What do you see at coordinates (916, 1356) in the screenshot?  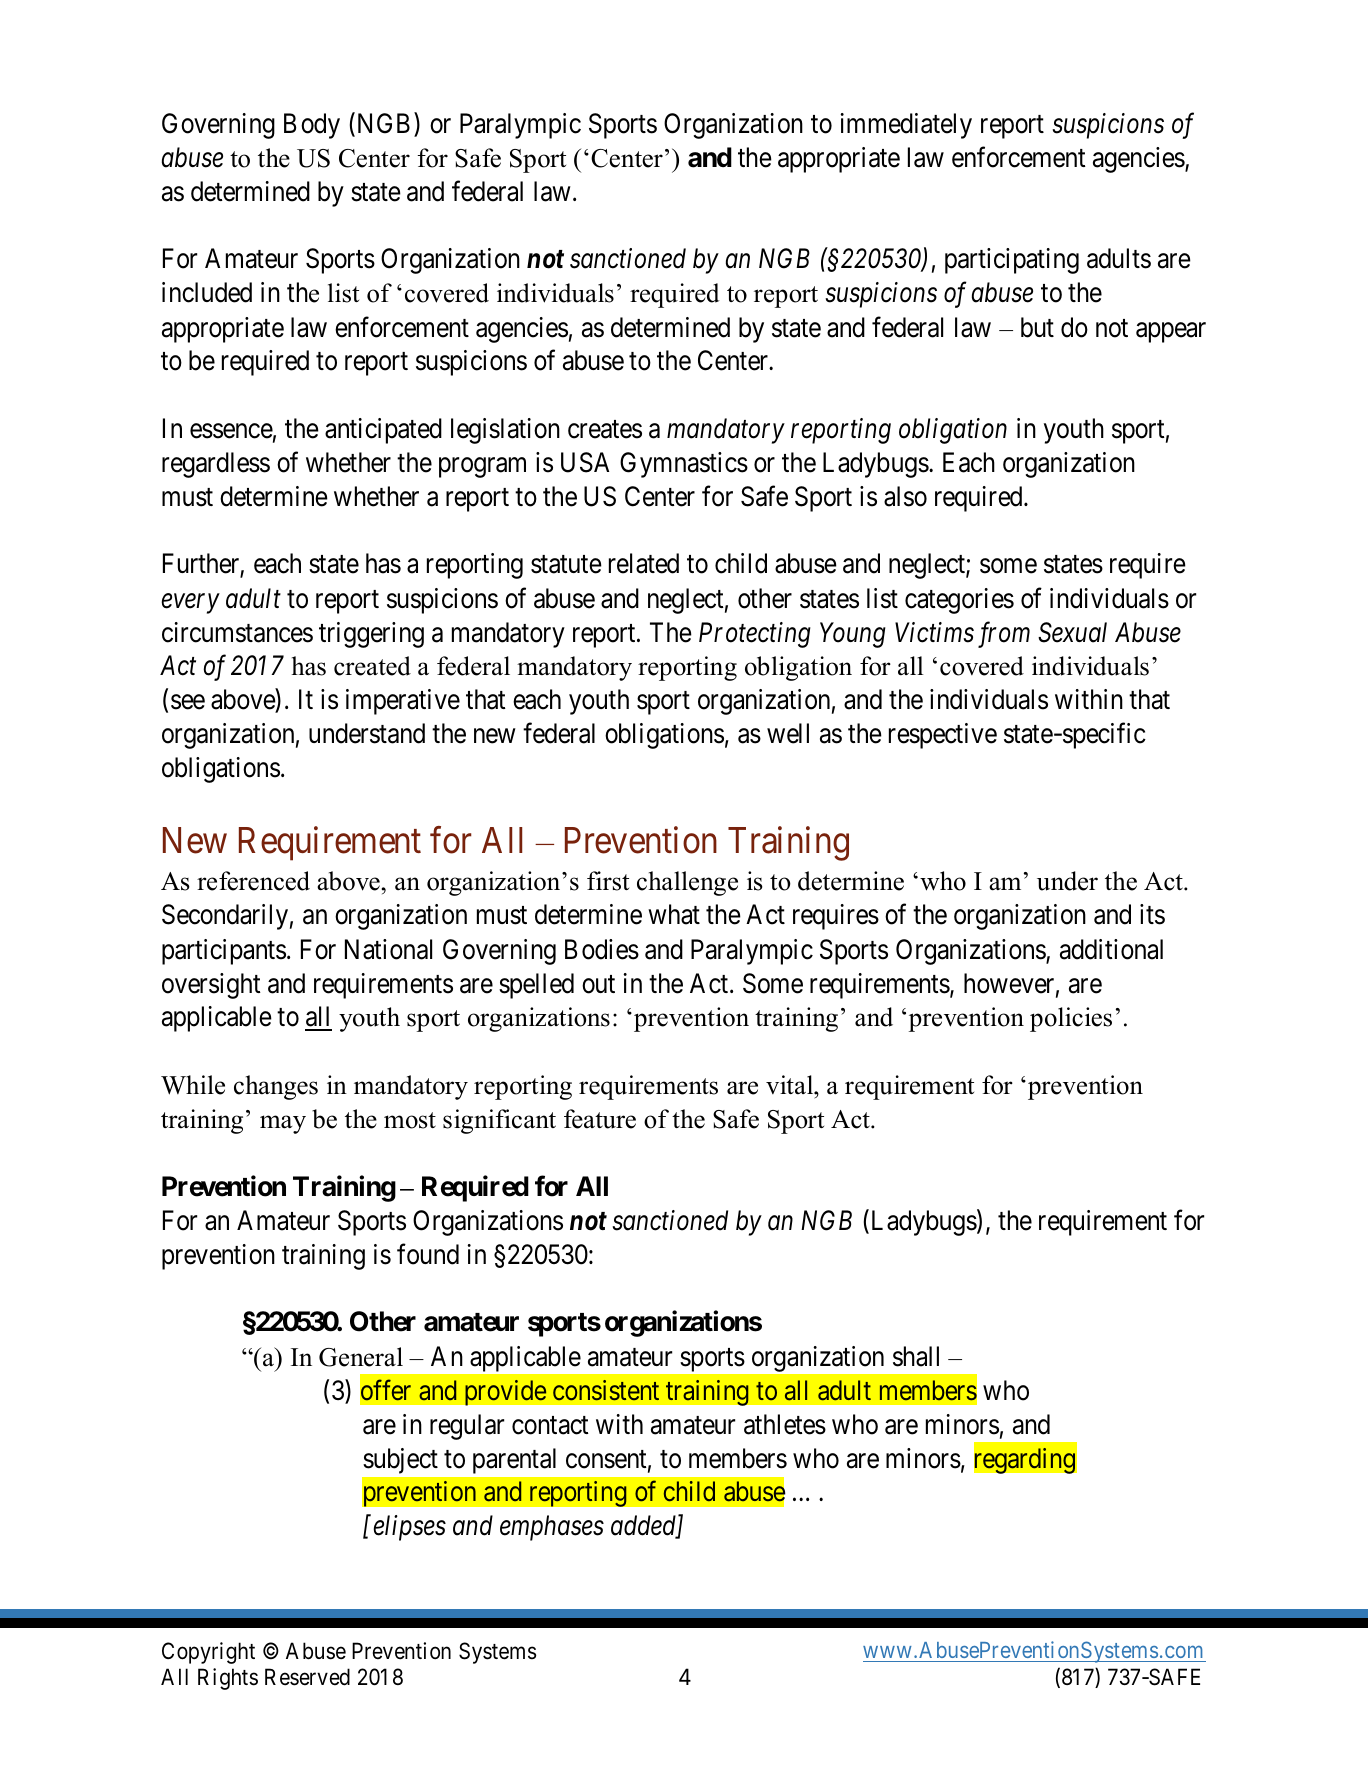 I see `shall` at bounding box center [916, 1356].
